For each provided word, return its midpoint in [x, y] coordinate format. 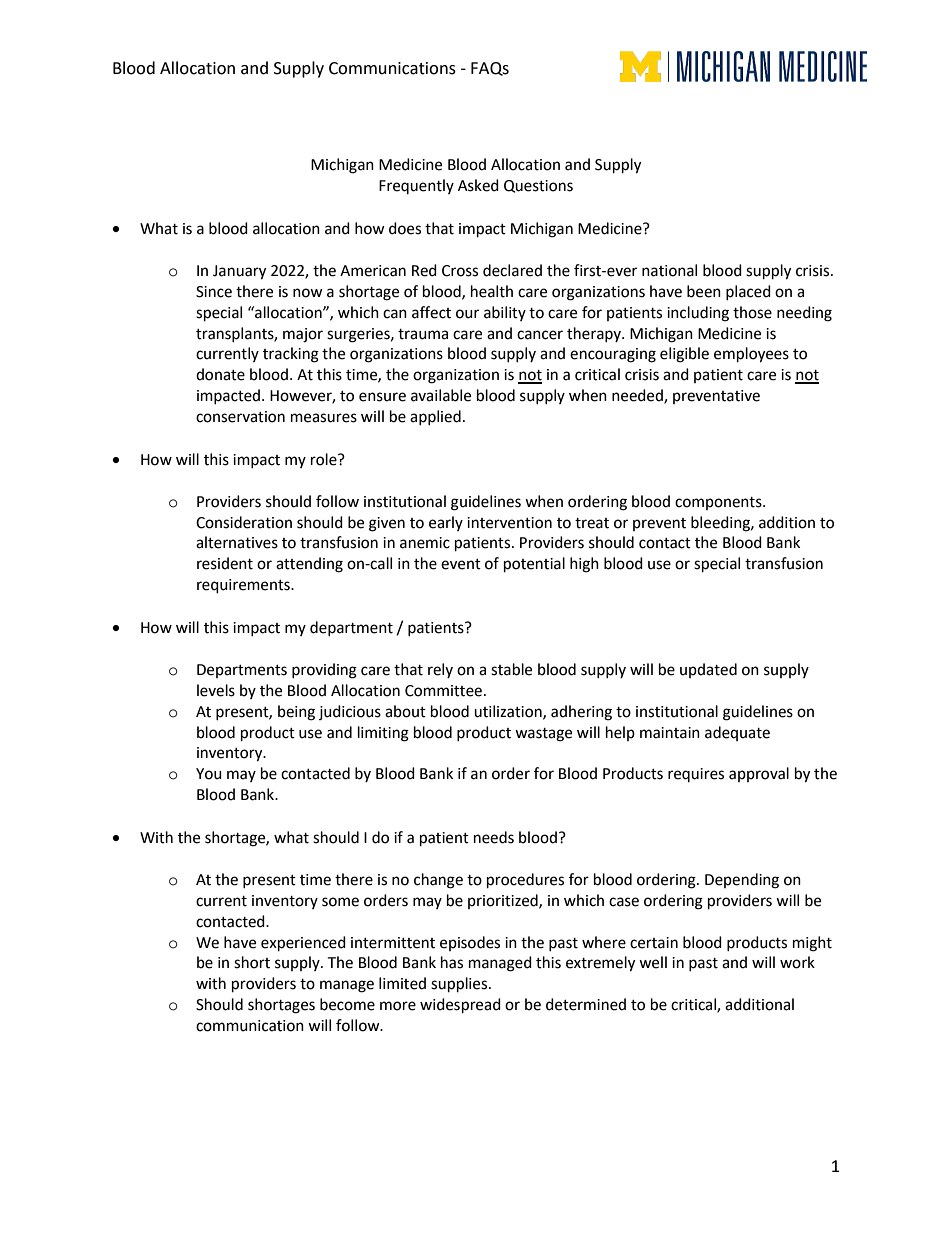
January [239, 272]
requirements [244, 586]
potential [534, 565]
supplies [460, 985]
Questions [538, 186]
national [669, 270]
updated [708, 670]
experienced [303, 944]
